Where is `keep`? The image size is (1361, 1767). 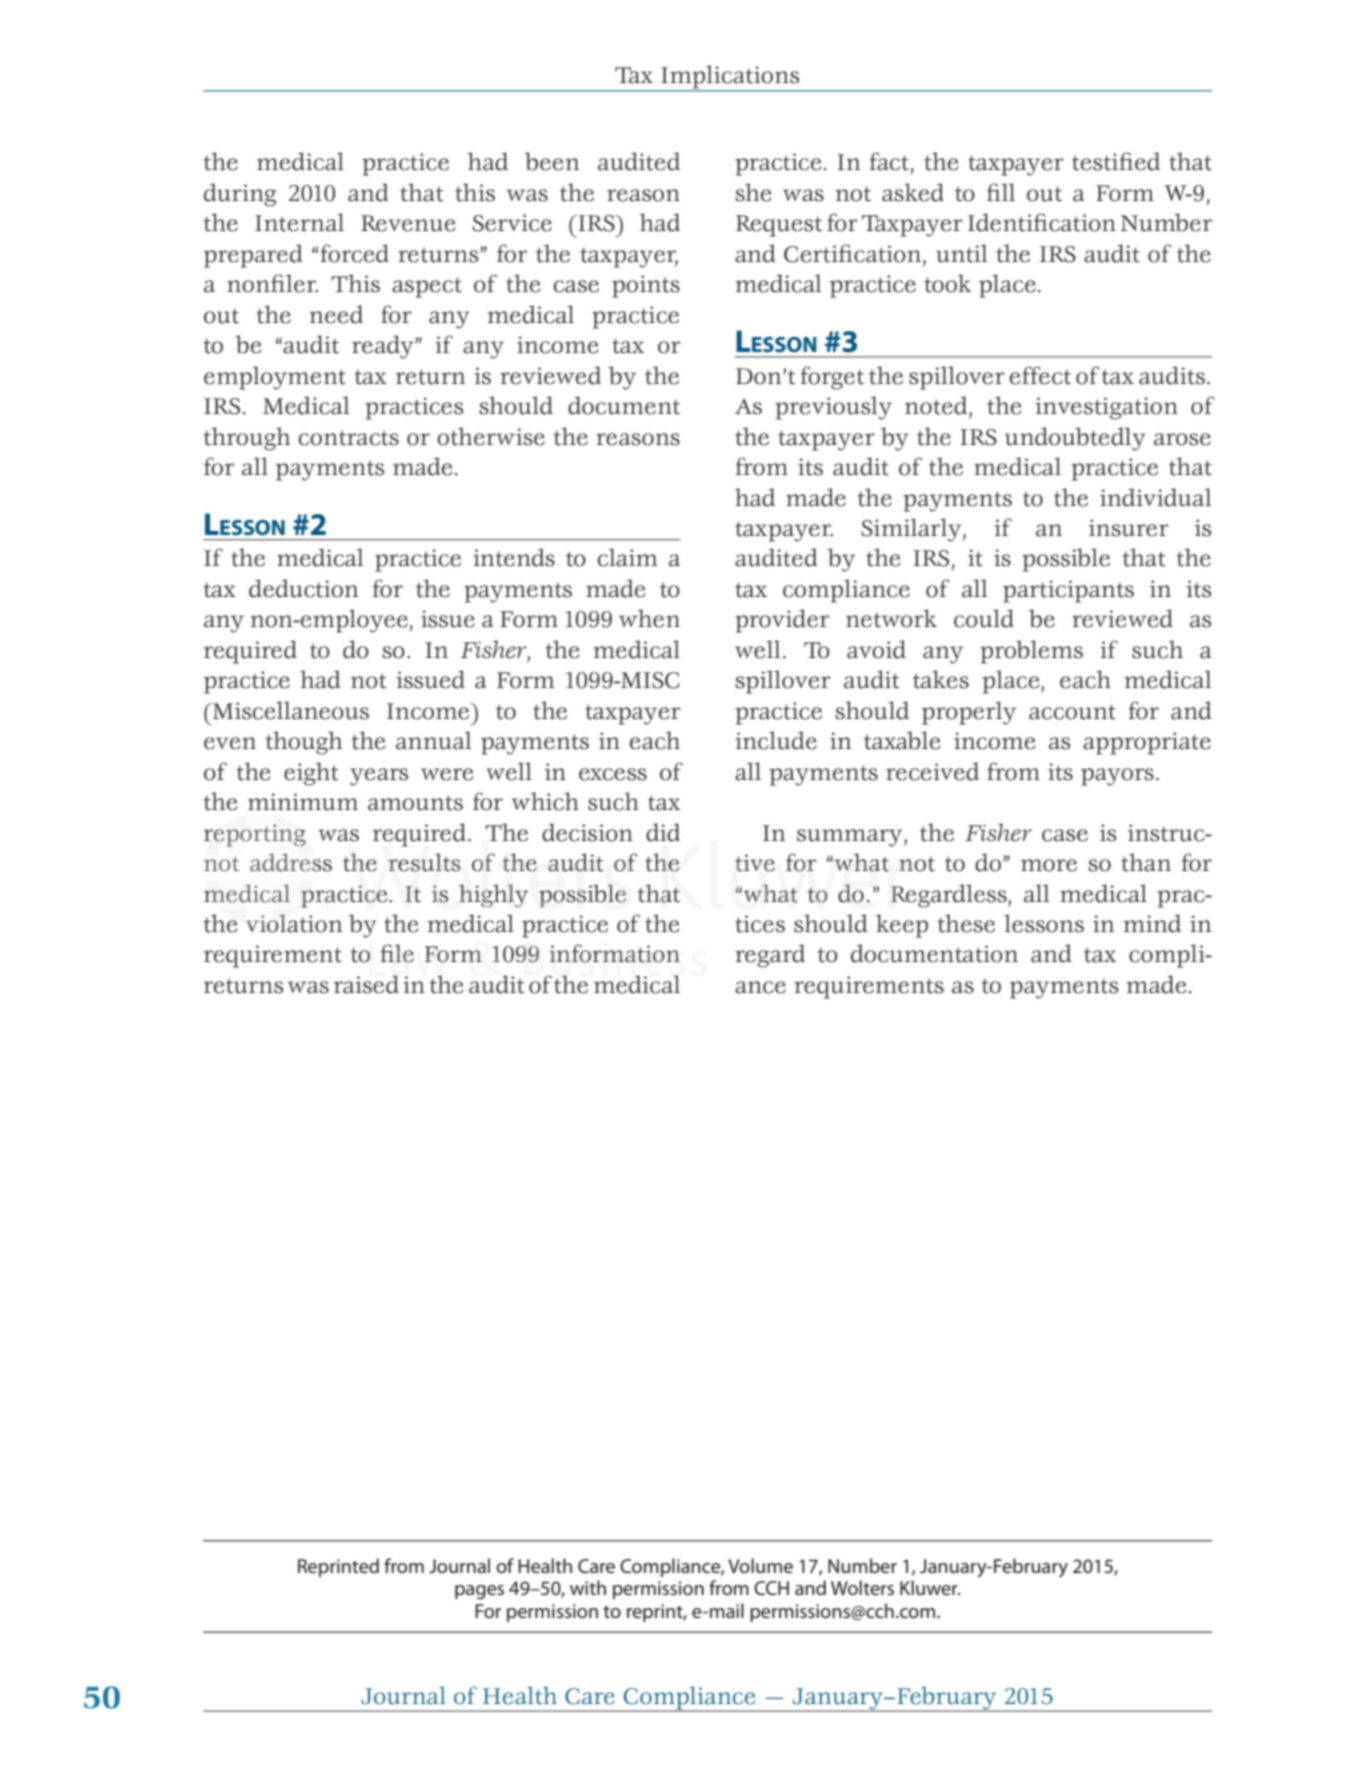
keep is located at coordinates (902, 926).
